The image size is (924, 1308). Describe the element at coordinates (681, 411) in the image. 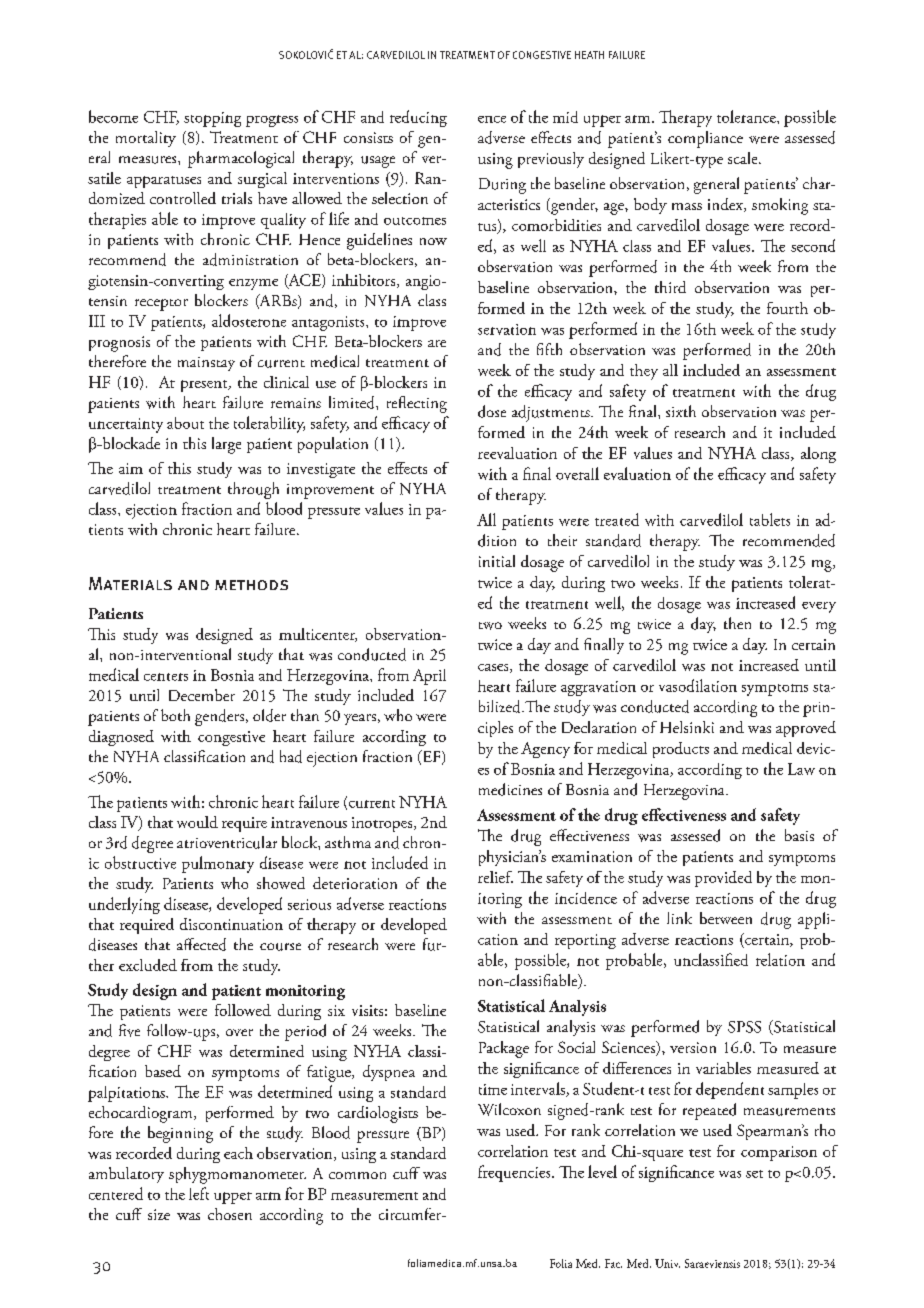

I see `sixth` at that location.
